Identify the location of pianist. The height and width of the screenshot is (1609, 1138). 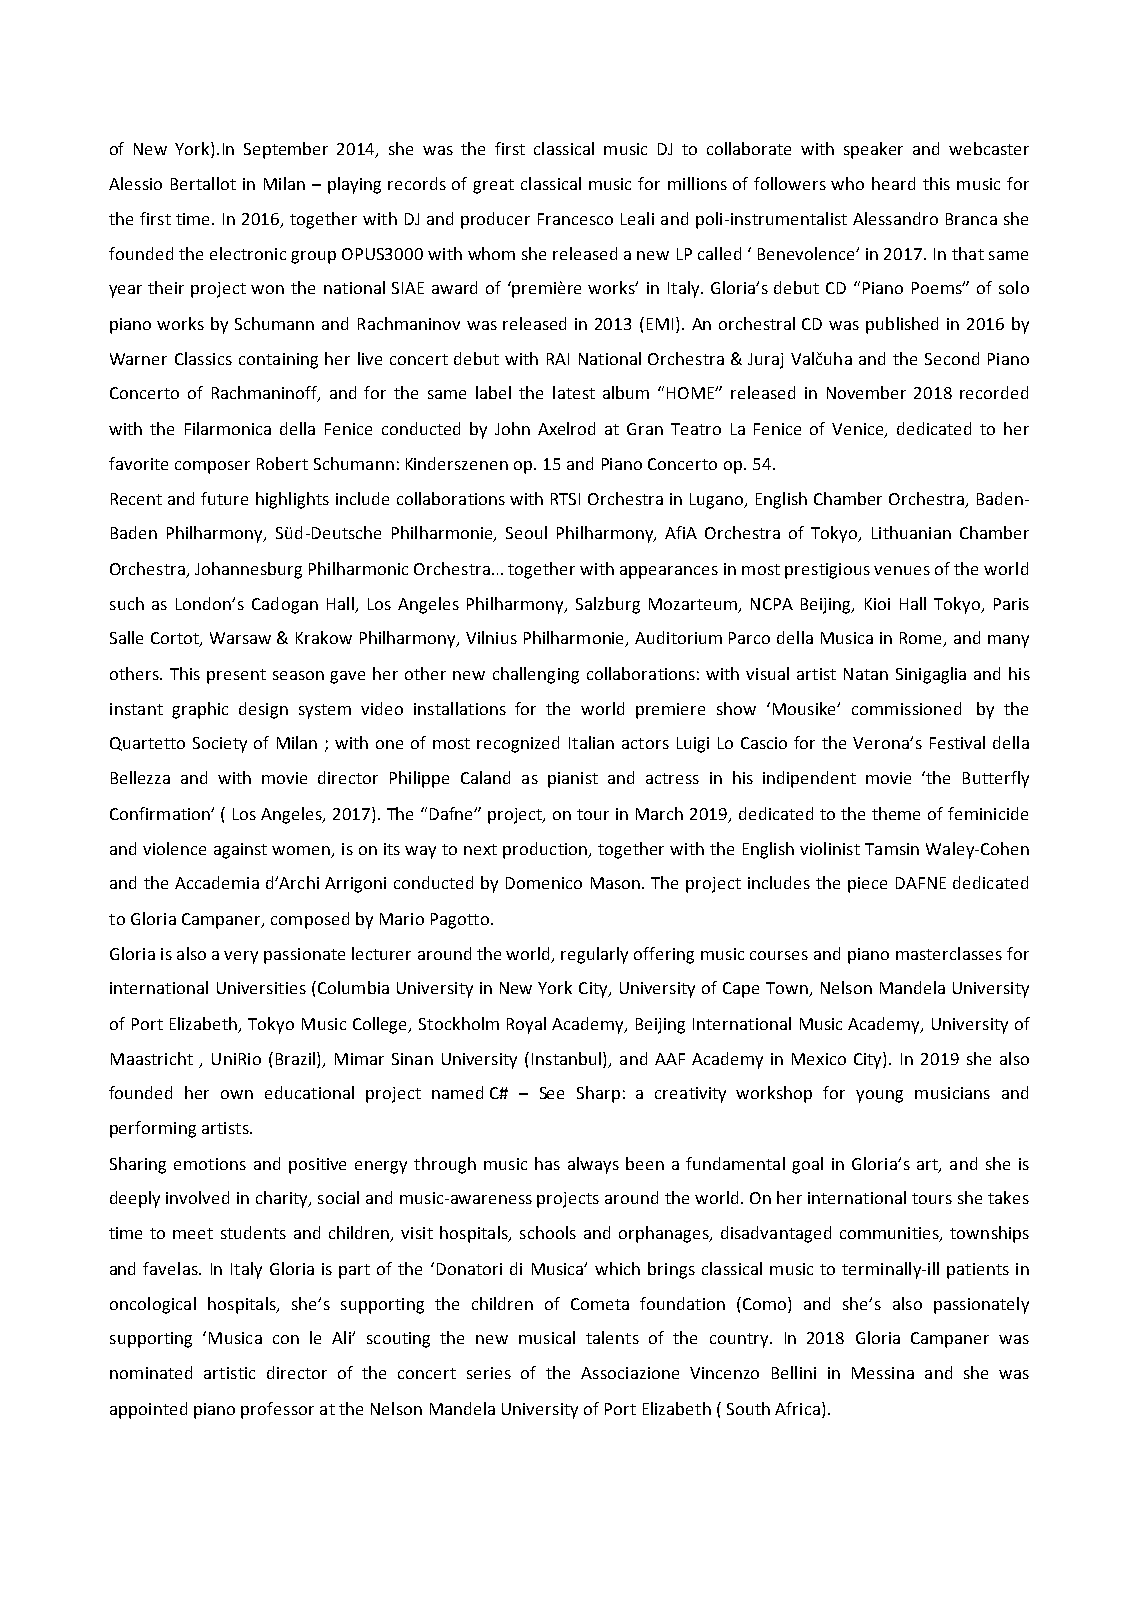
(573, 780).
